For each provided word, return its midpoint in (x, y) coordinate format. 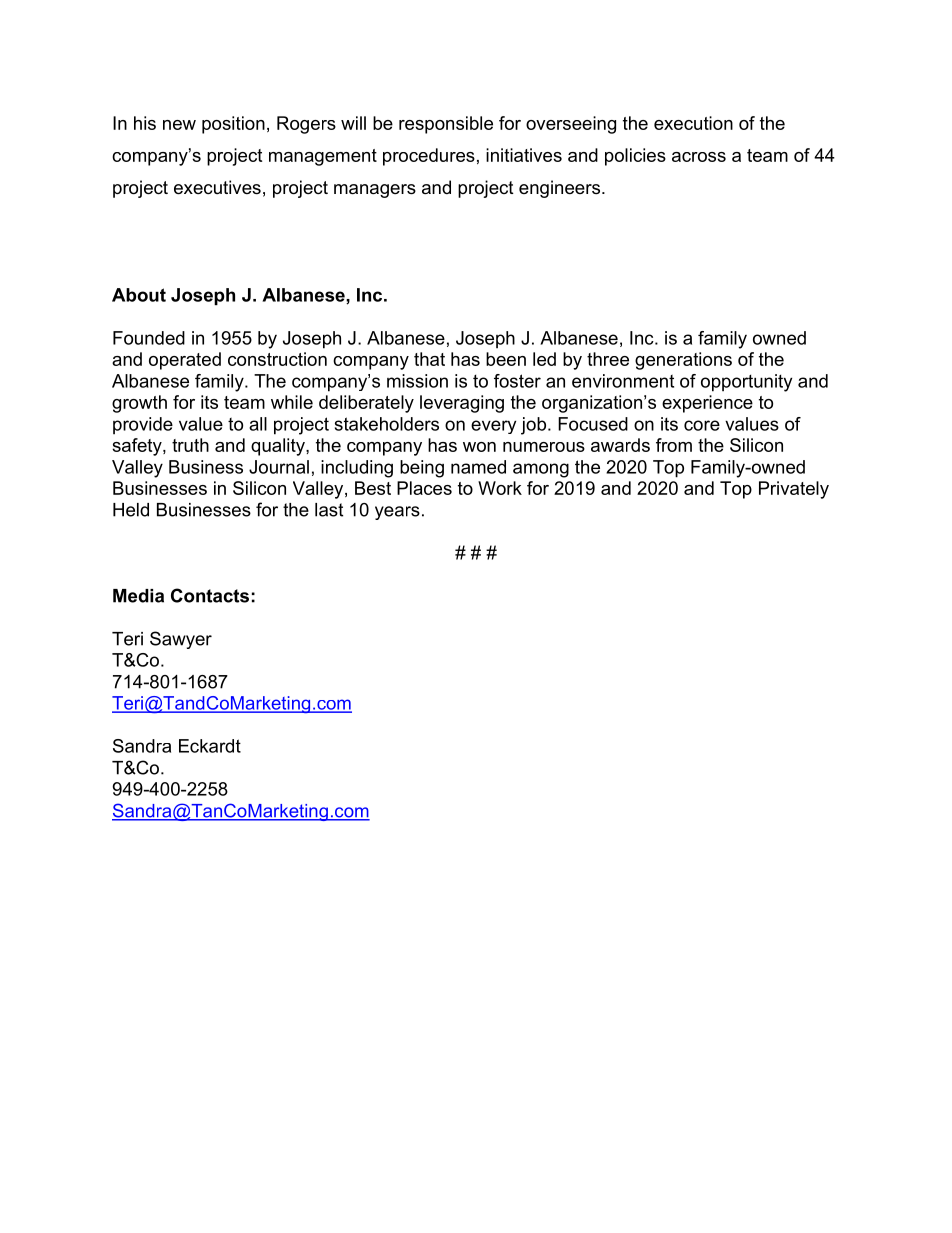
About (139, 295)
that (429, 359)
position (233, 125)
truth (190, 445)
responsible (446, 125)
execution (693, 123)
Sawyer (181, 640)
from (674, 445)
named (478, 467)
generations (683, 361)
